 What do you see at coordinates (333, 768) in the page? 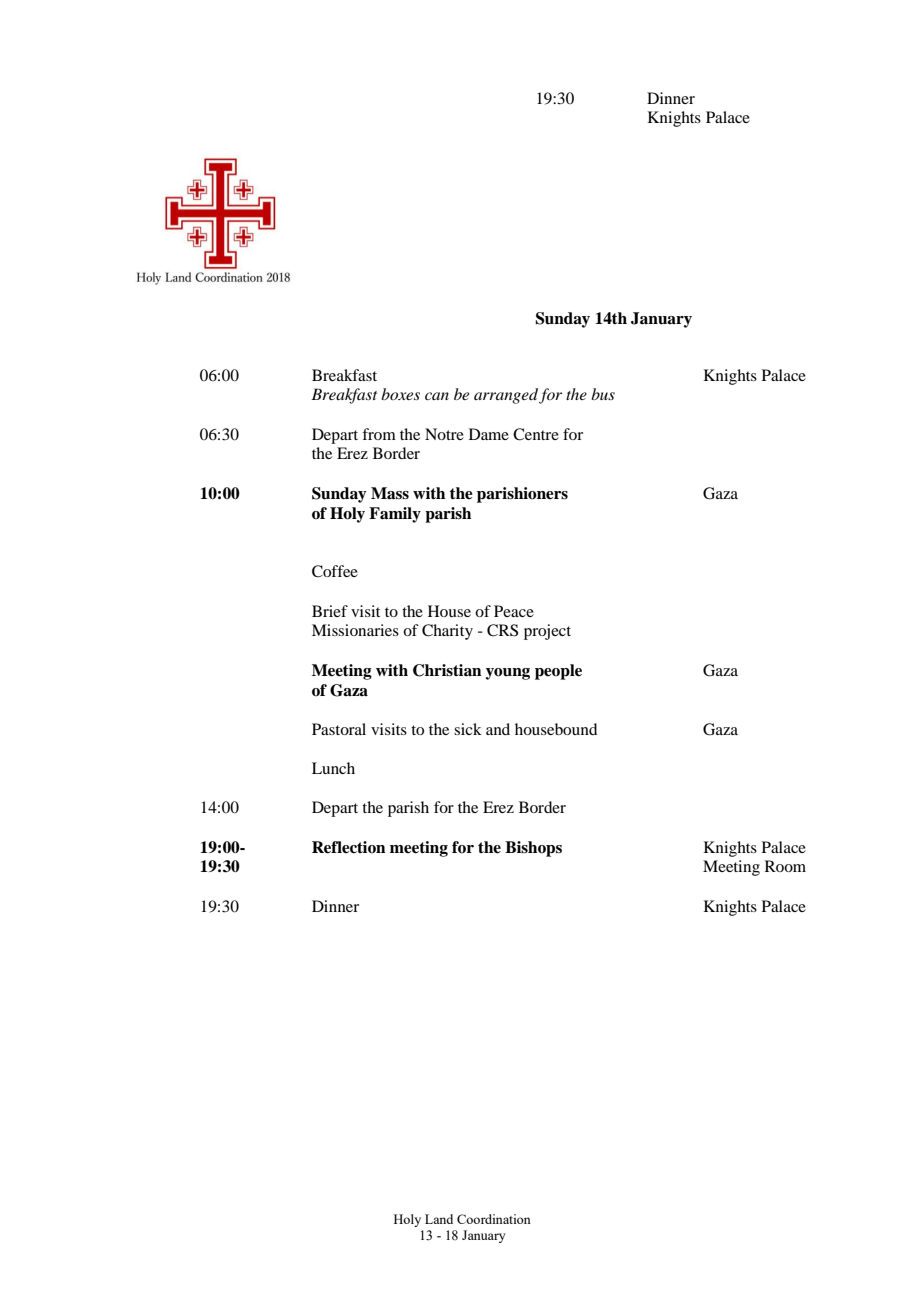
I see `Lunch` at bounding box center [333, 768].
